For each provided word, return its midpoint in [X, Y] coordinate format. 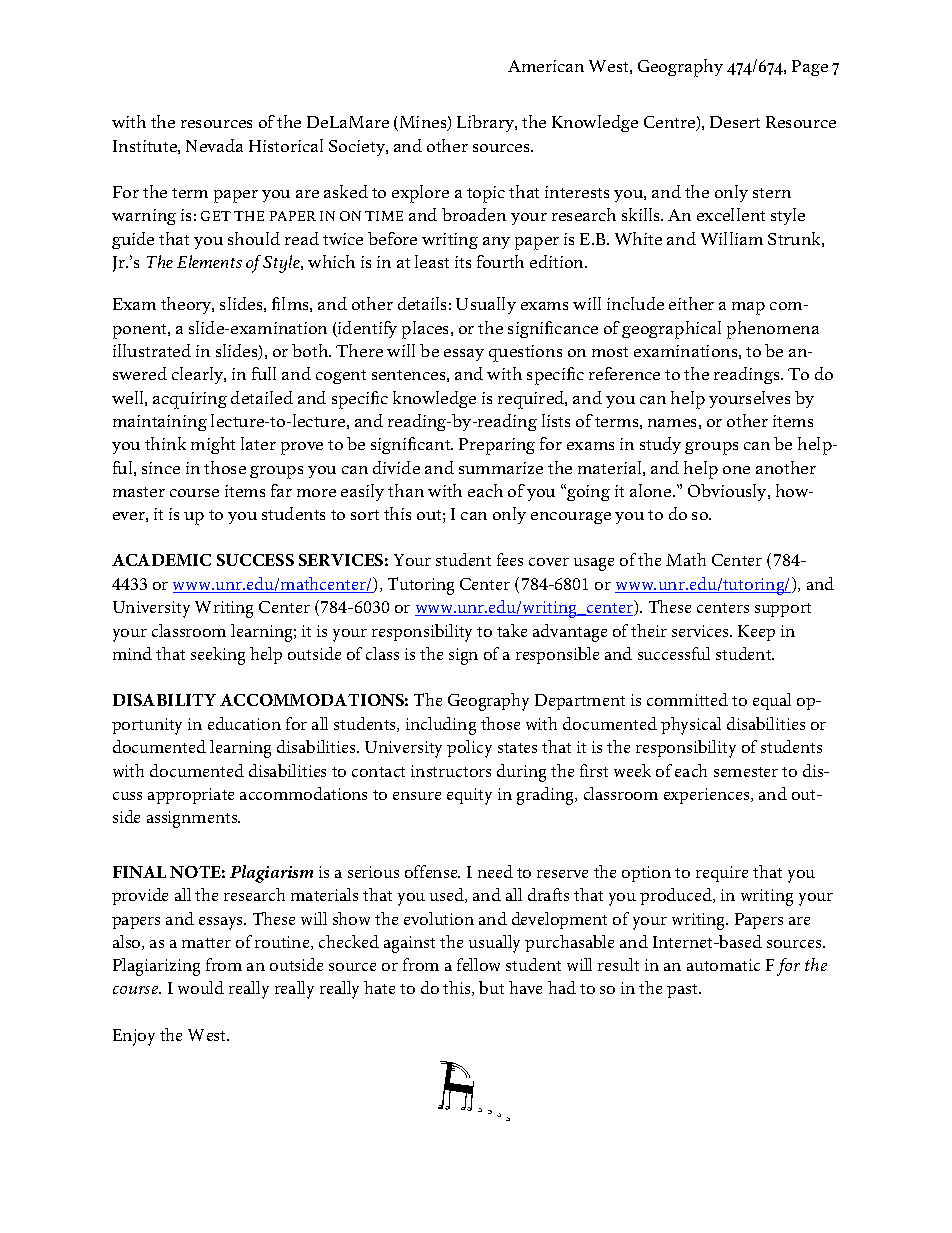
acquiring [190, 400]
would [201, 987]
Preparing [497, 446]
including [441, 726]
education [244, 723]
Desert [735, 122]
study [660, 445]
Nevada [214, 145]
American [546, 66]
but [491, 987]
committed [687, 699]
